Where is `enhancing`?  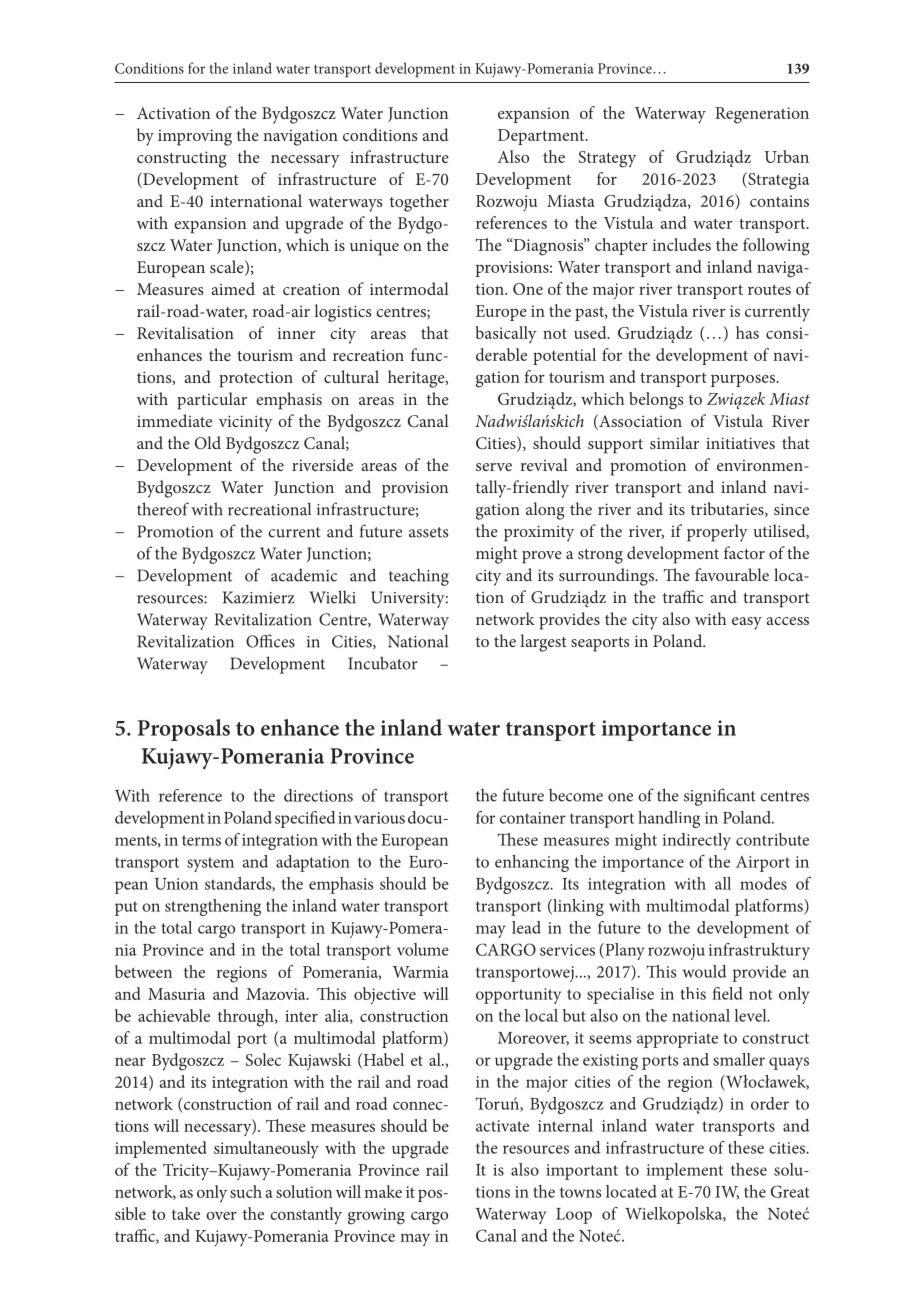 enhancing is located at coordinates (532, 863).
